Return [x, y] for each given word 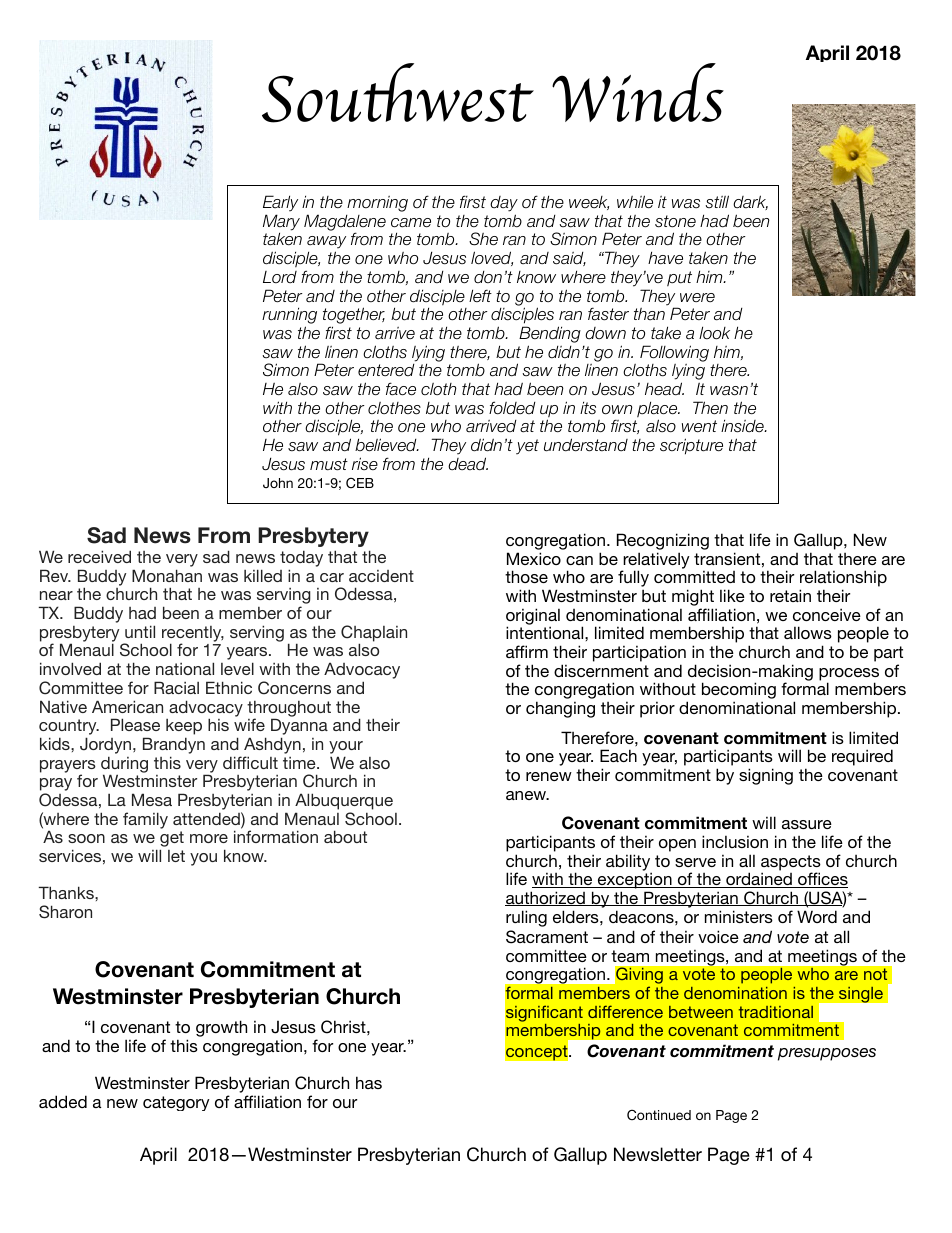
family [145, 820]
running [289, 317]
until [140, 631]
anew [527, 795]
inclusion [735, 841]
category [176, 1103]
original [533, 617]
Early [280, 203]
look [714, 333]
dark [750, 202]
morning [377, 204]
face [401, 389]
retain [790, 595]
